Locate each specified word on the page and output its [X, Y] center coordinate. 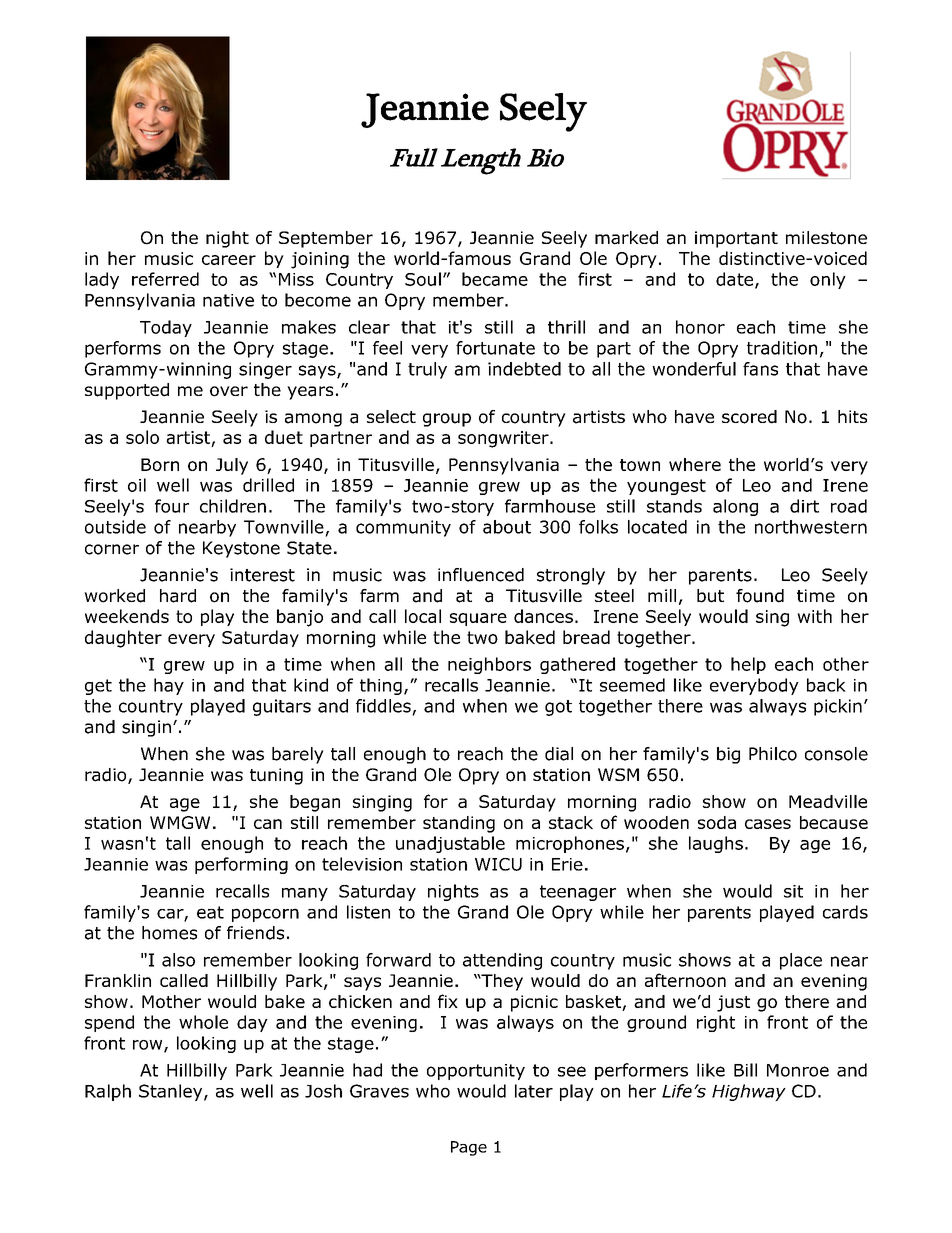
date [734, 279]
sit [793, 891]
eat [210, 912]
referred [165, 279]
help [748, 665]
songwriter [504, 439]
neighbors [489, 665]
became [495, 279]
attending [502, 961]
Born [160, 464]
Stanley [172, 1092]
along [735, 507]
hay [169, 686]
